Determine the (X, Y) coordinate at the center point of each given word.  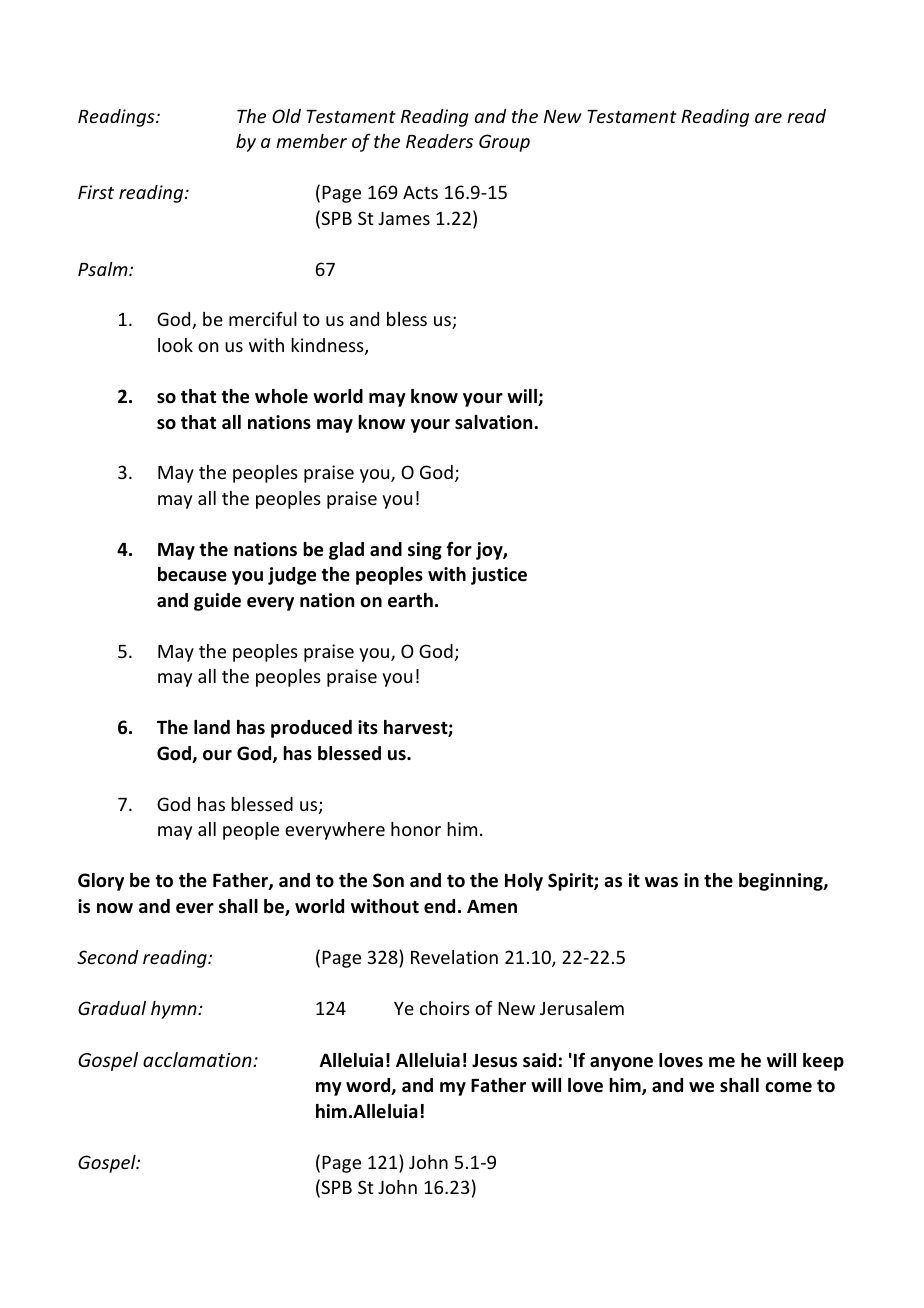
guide (217, 602)
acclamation (198, 1059)
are (768, 118)
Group (504, 143)
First (96, 192)
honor (416, 829)
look (175, 345)
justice (499, 576)
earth (410, 600)
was (661, 882)
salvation (495, 422)
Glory (101, 882)
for (459, 549)
